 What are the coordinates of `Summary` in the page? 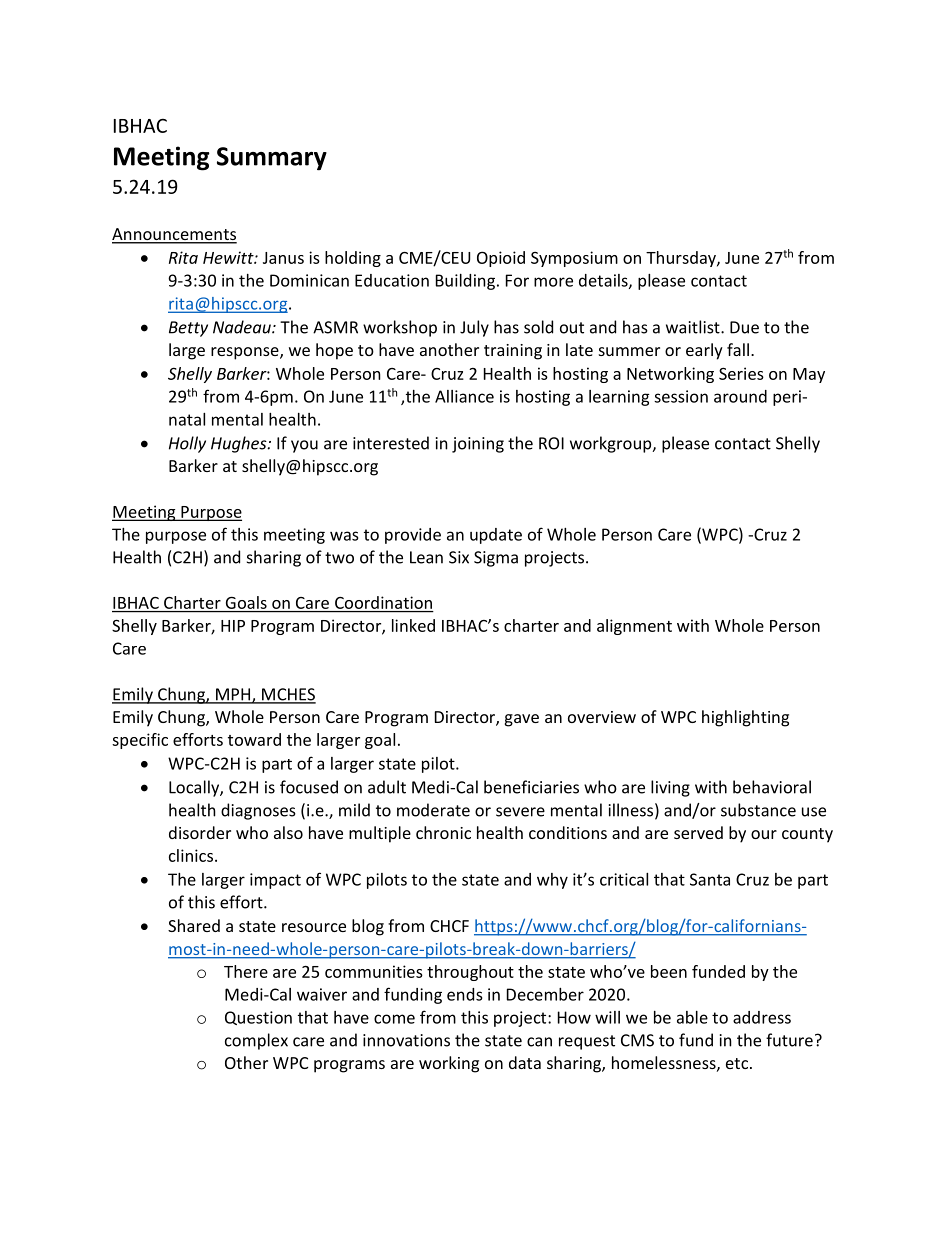 It's located at (272, 159).
